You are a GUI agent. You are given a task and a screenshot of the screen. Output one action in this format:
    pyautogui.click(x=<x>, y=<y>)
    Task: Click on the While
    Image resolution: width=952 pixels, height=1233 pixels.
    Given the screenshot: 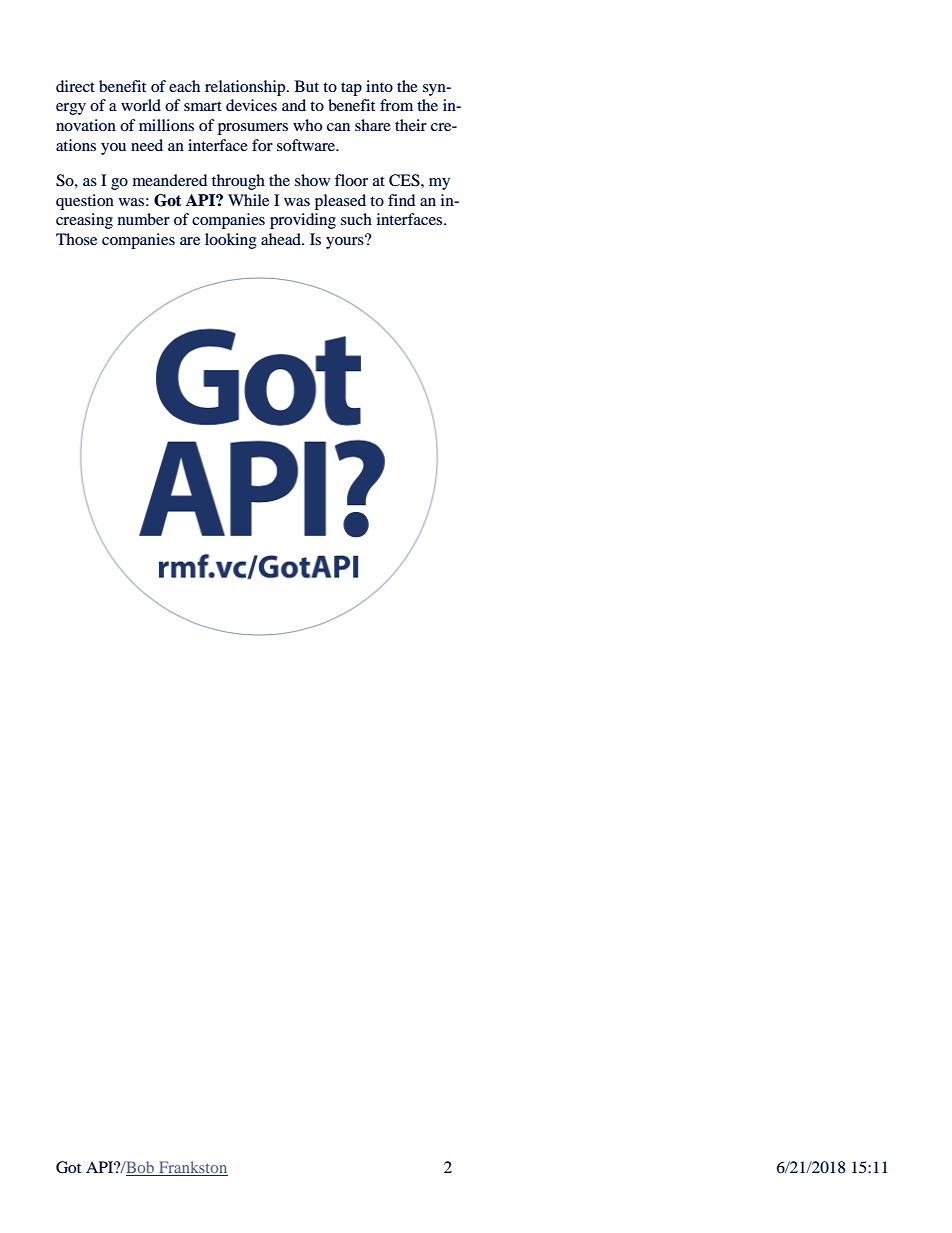 What is the action you would take?
    pyautogui.click(x=248, y=200)
